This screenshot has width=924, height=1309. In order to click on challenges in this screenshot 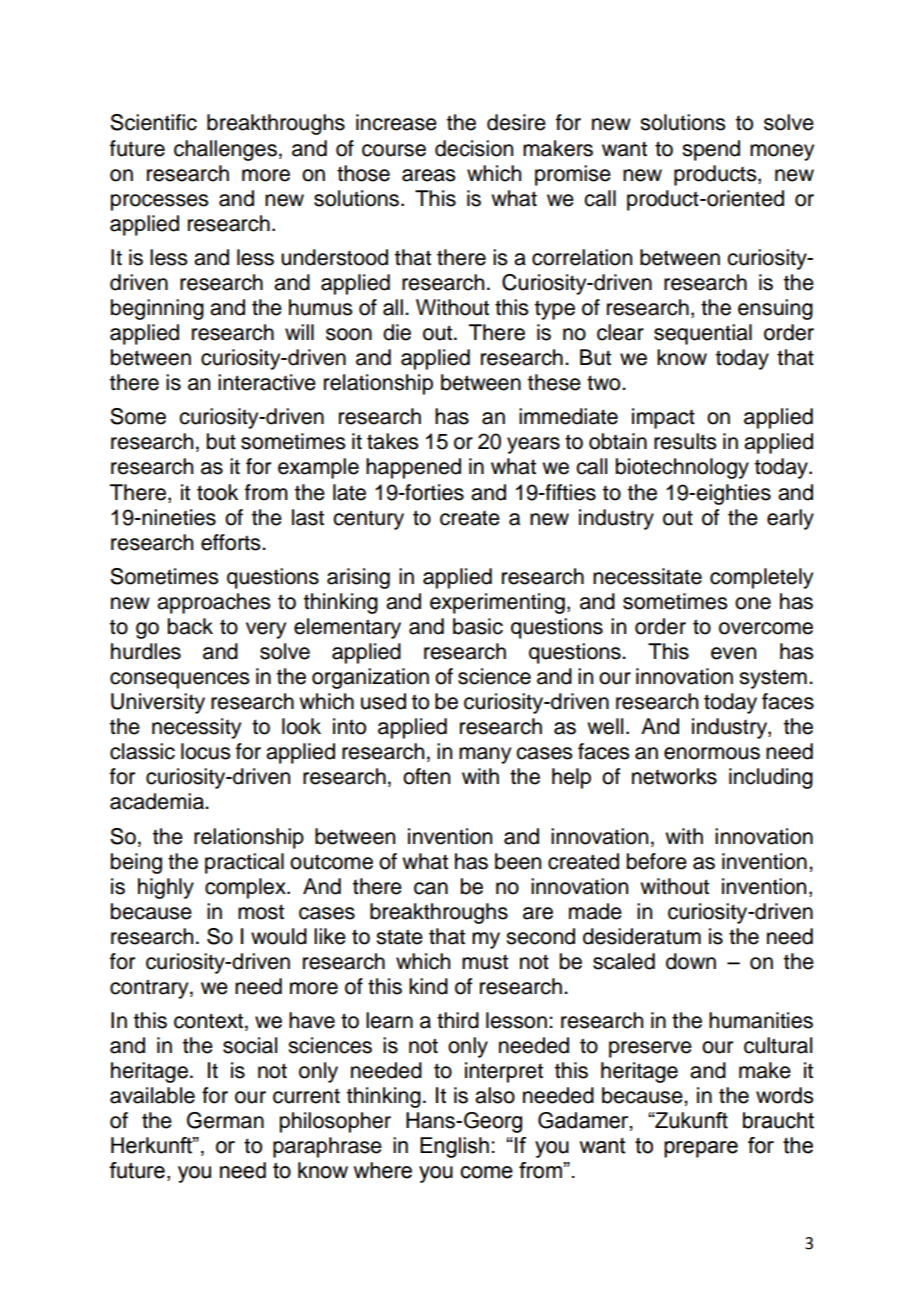, I will do `click(225, 150)`.
